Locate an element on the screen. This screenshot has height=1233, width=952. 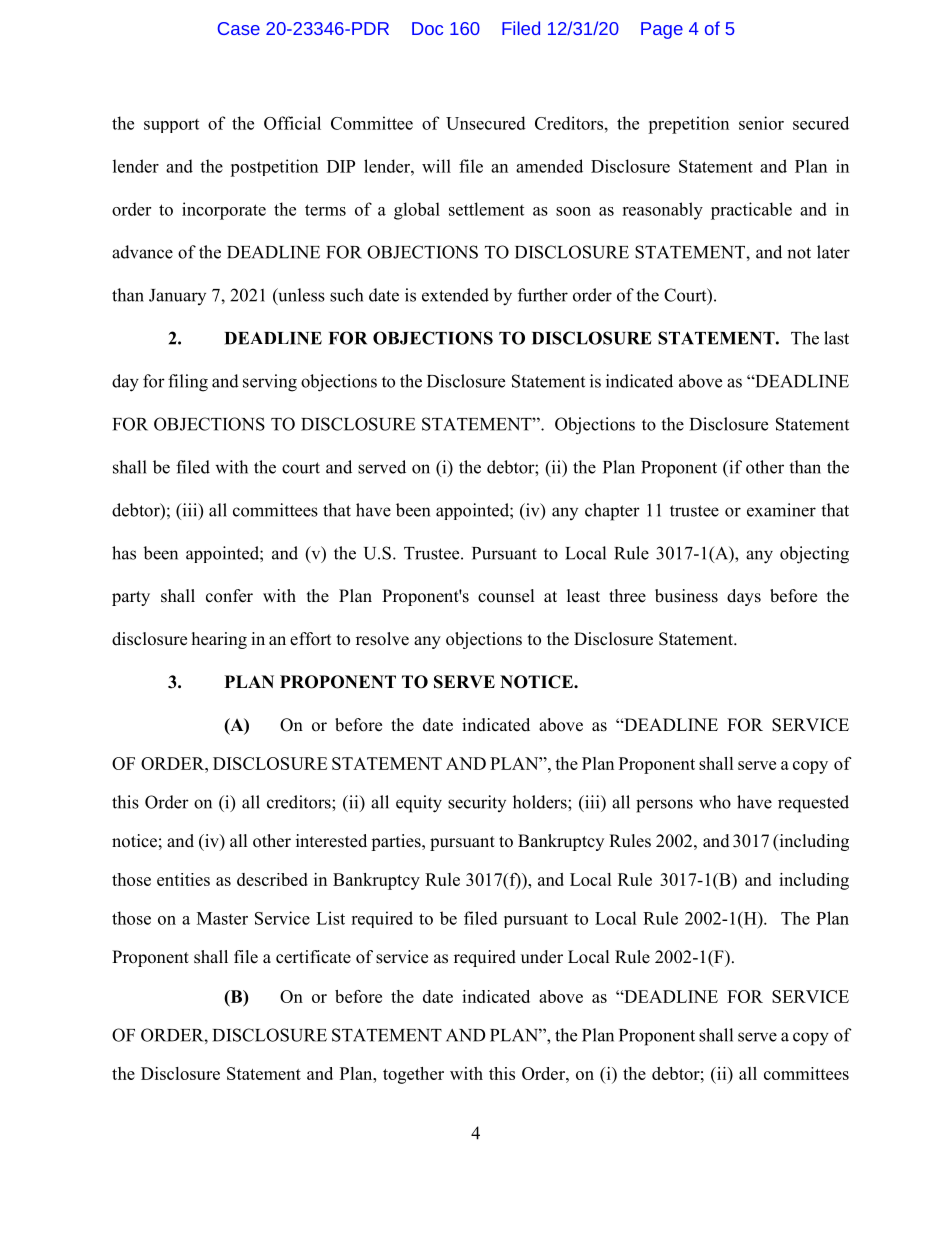
days is located at coordinates (744, 597).
